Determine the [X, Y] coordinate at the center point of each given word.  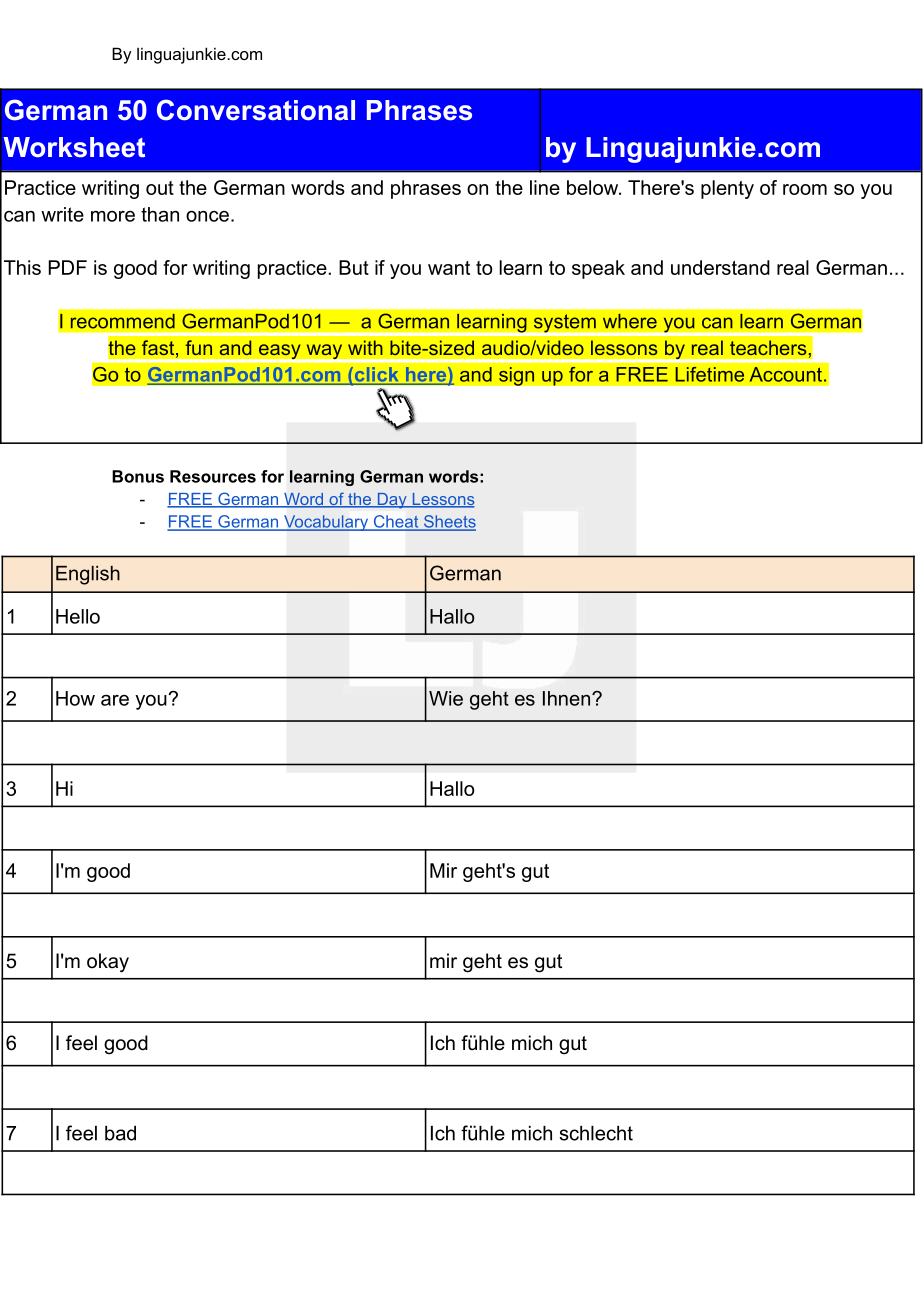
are [115, 700]
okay [108, 963]
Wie [446, 698]
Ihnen [568, 698]
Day [392, 501]
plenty [727, 189]
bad [120, 1133]
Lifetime [709, 374]
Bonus [138, 476]
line [545, 187]
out [160, 188]
